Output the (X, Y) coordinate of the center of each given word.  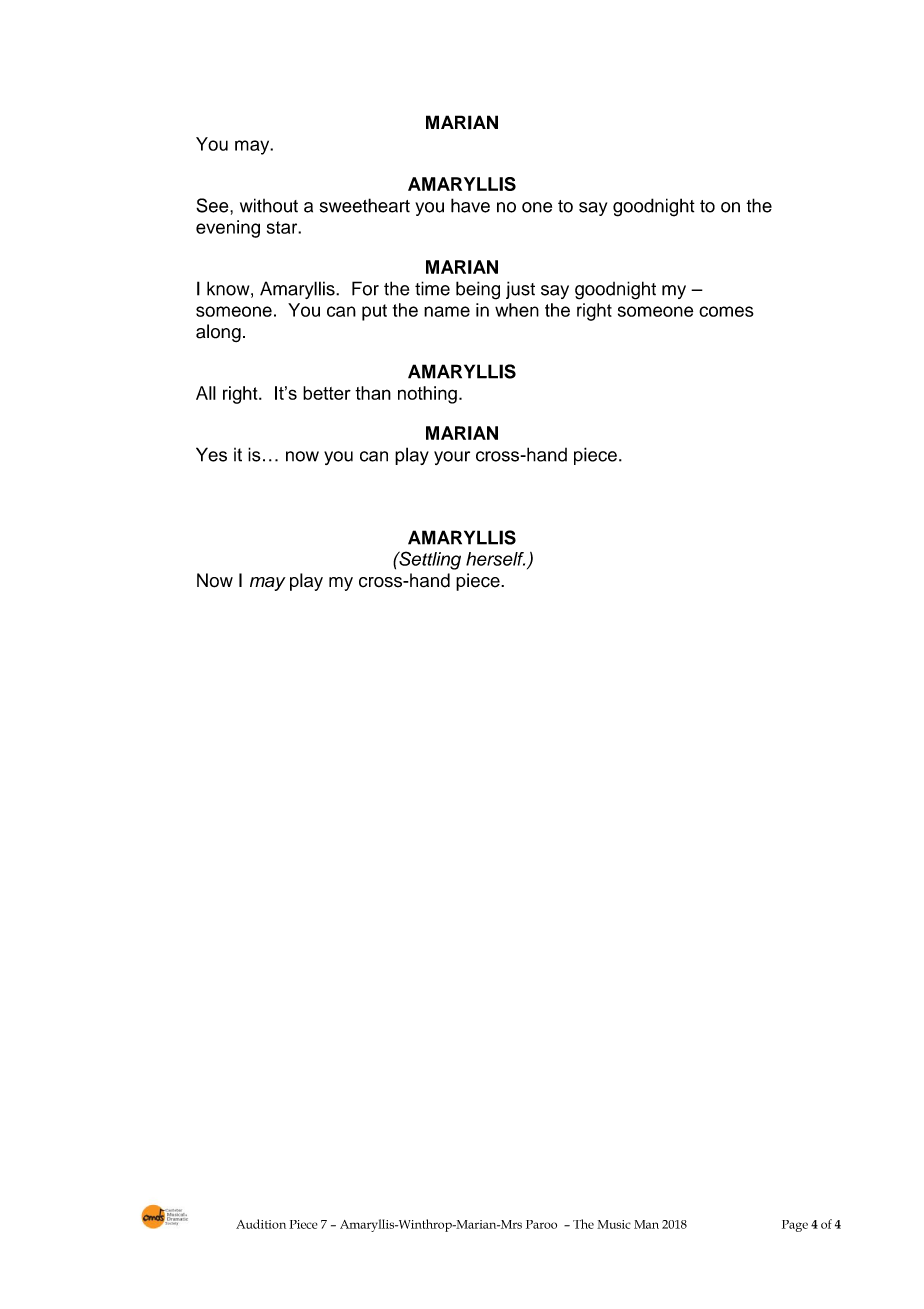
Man (646, 1224)
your (452, 458)
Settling (429, 560)
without (269, 205)
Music (614, 1224)
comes (726, 311)
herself (495, 559)
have (470, 205)
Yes (211, 454)
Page (795, 1226)
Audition (261, 1224)
